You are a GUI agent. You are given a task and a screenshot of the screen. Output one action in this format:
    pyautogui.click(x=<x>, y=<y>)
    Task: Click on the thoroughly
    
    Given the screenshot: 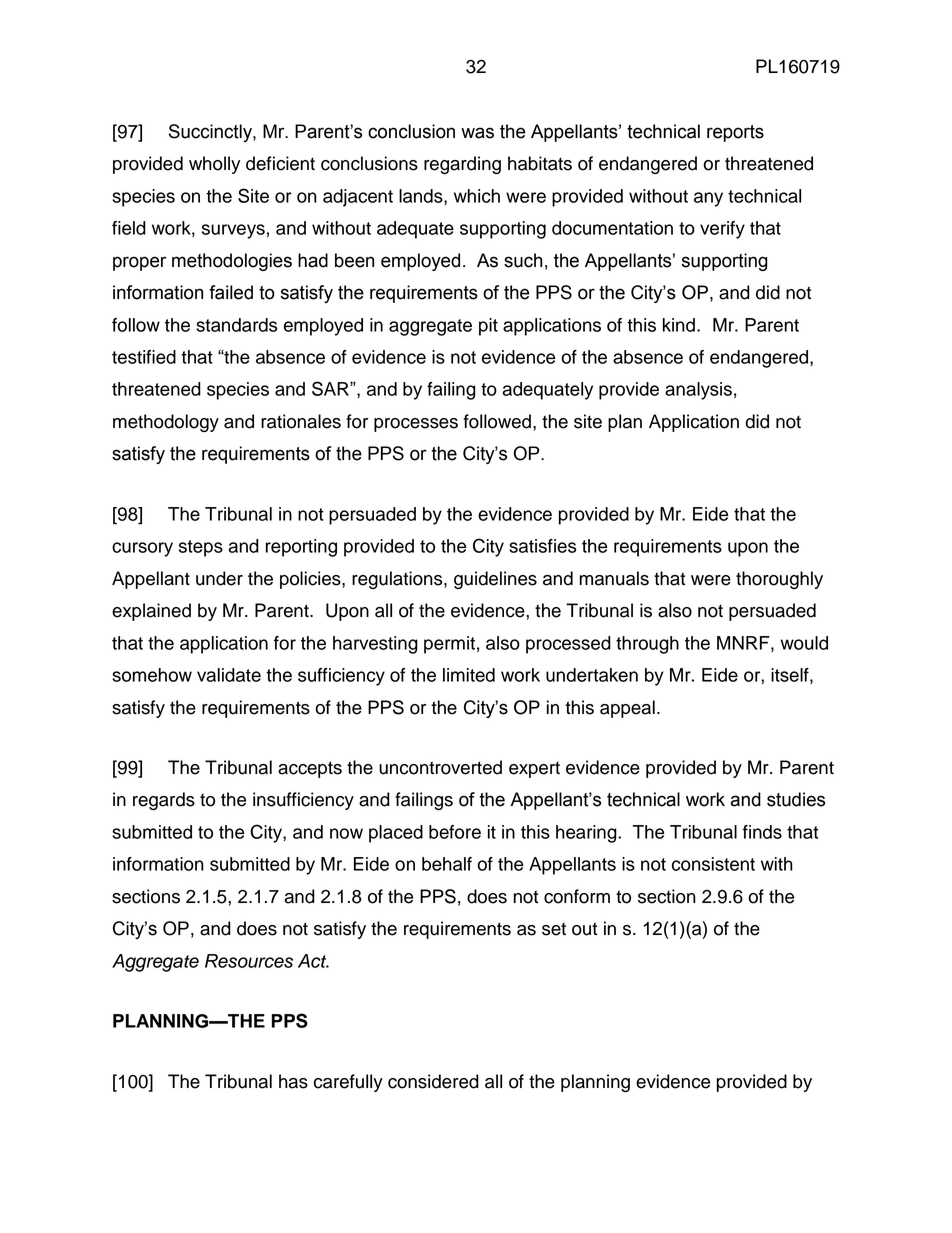 What is the action you would take?
    pyautogui.click(x=779, y=580)
